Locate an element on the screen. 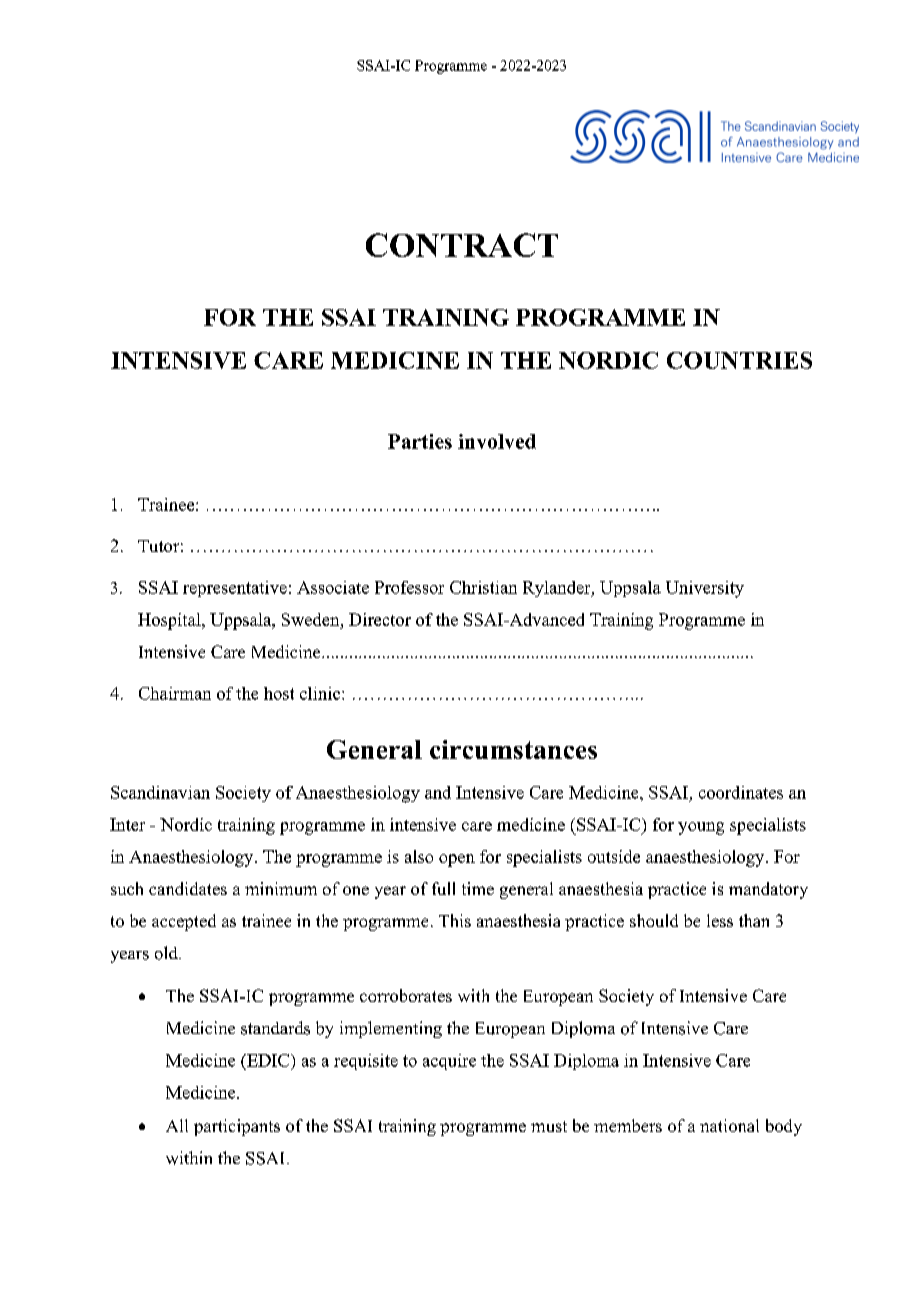 Image resolution: width=924 pixels, height=1308 pixels. CONTRACT is located at coordinates (462, 245).
